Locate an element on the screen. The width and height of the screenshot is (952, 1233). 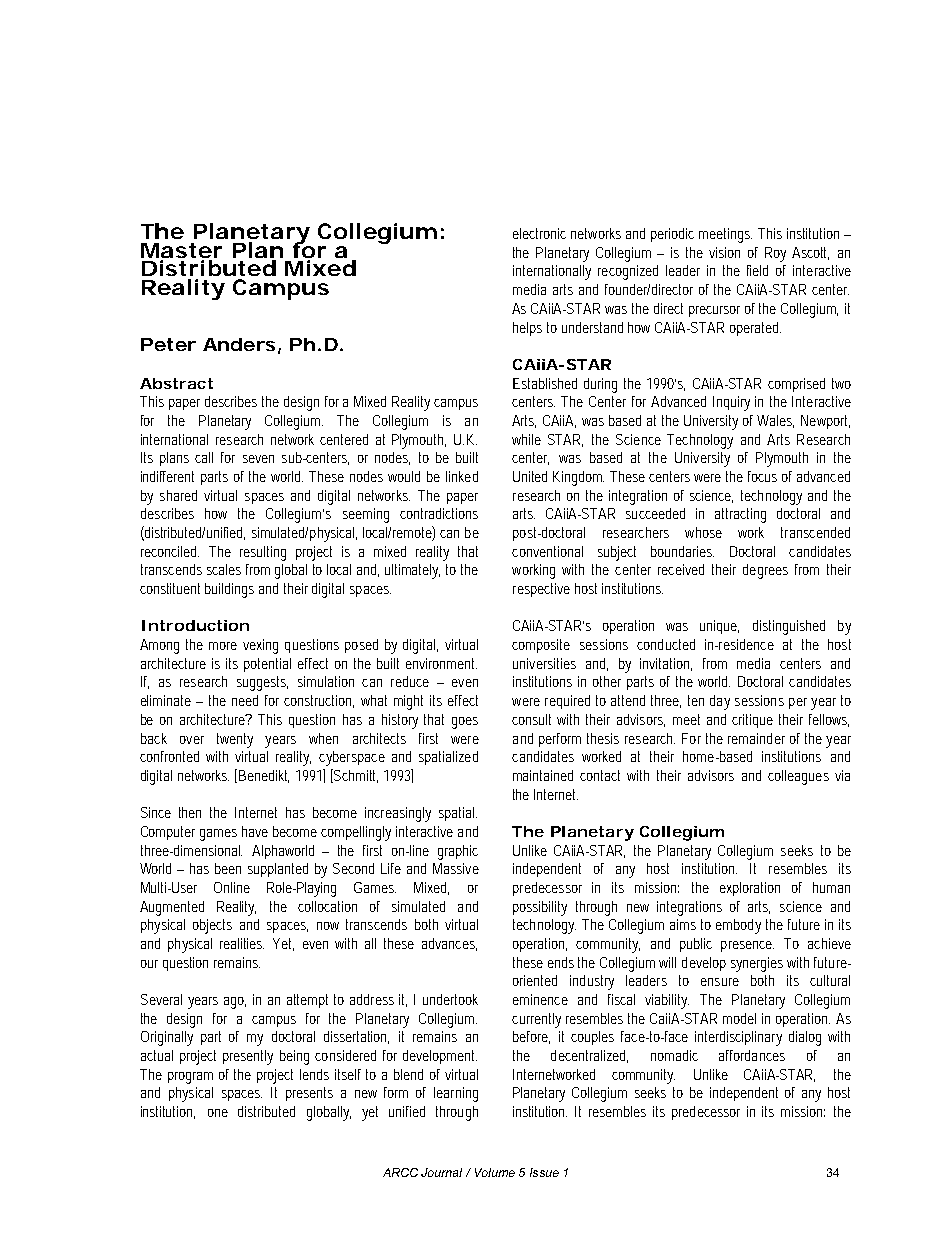
field is located at coordinates (757, 270).
